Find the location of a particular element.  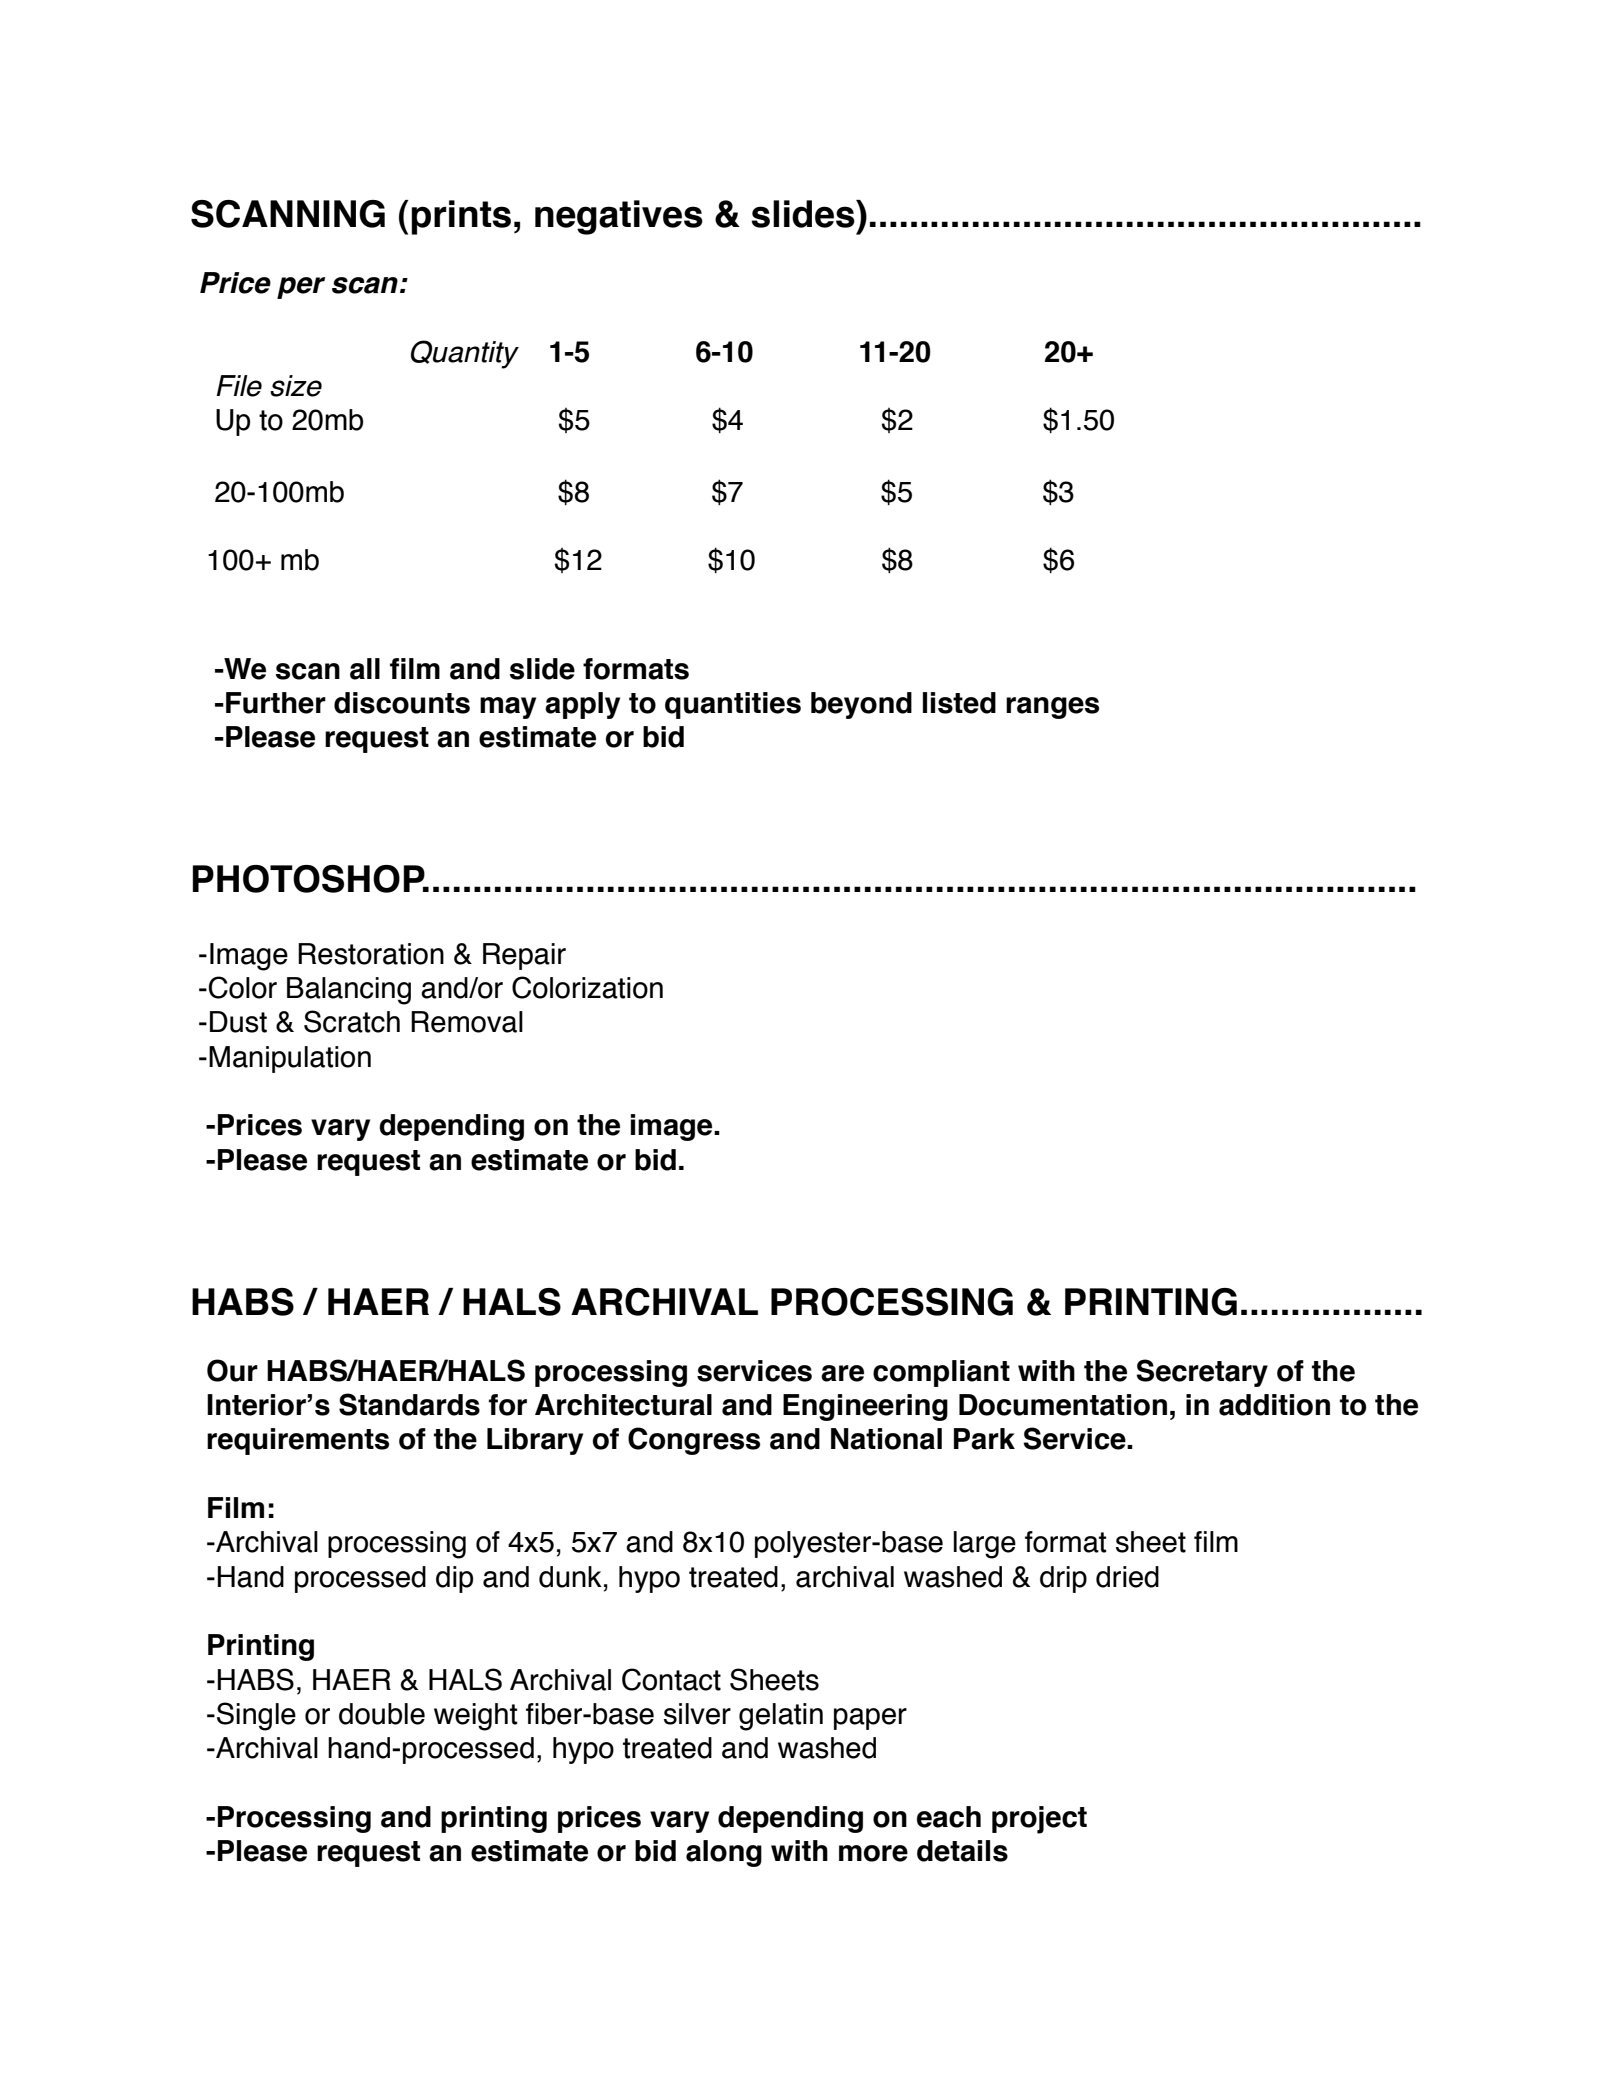

Standards is located at coordinates (409, 1404).
